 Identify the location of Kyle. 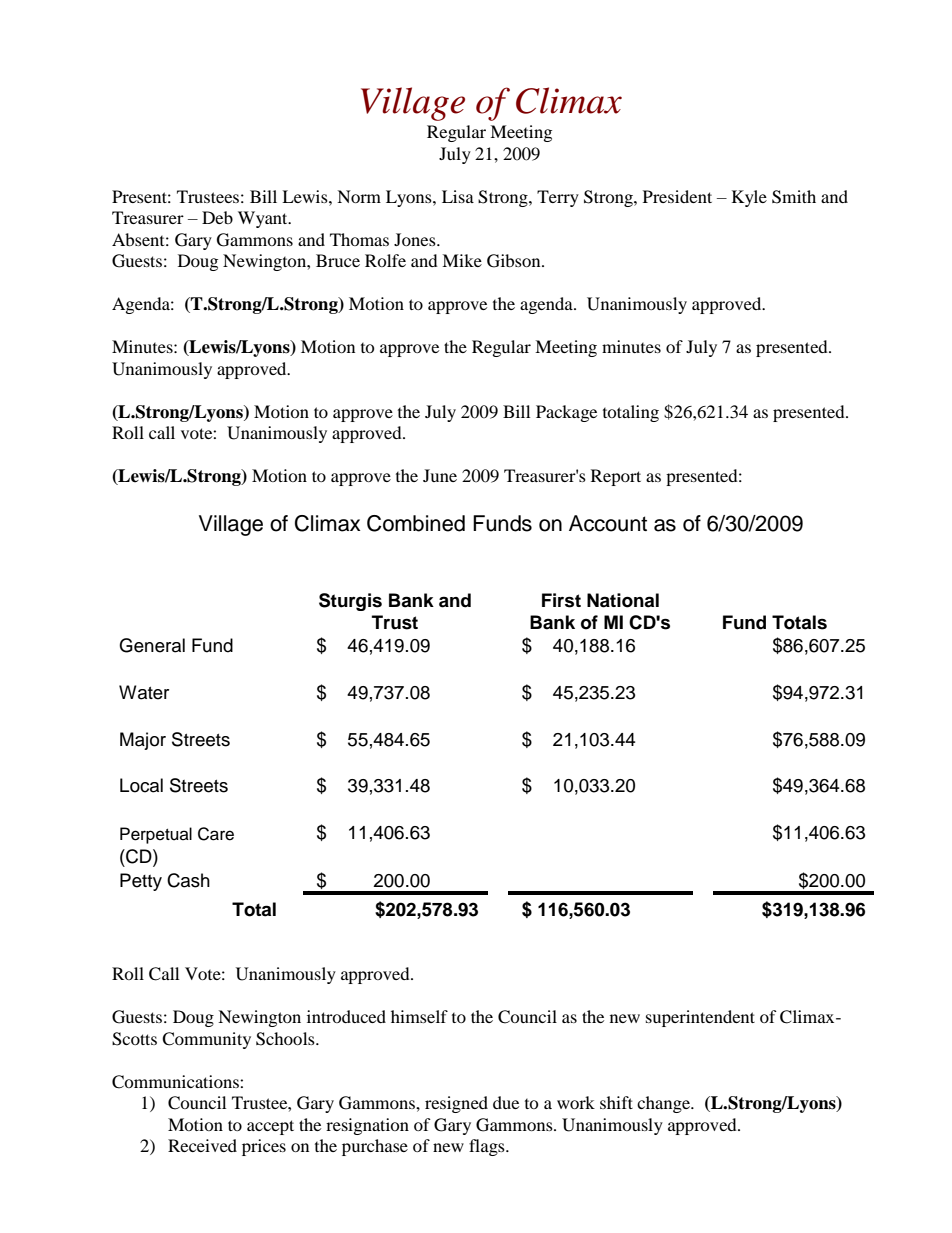
(749, 198).
